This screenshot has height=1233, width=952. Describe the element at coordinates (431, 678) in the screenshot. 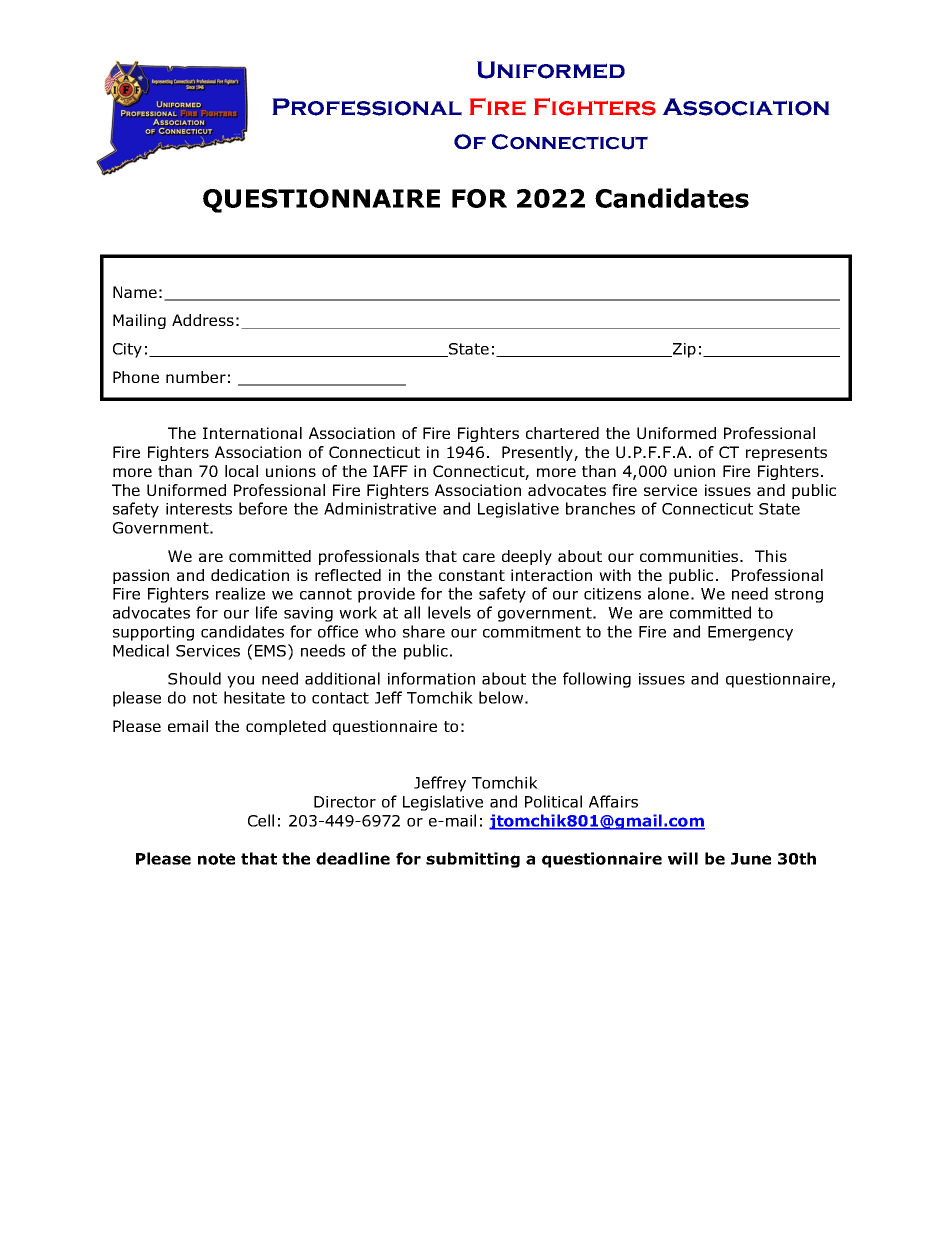

I see `information` at that location.
